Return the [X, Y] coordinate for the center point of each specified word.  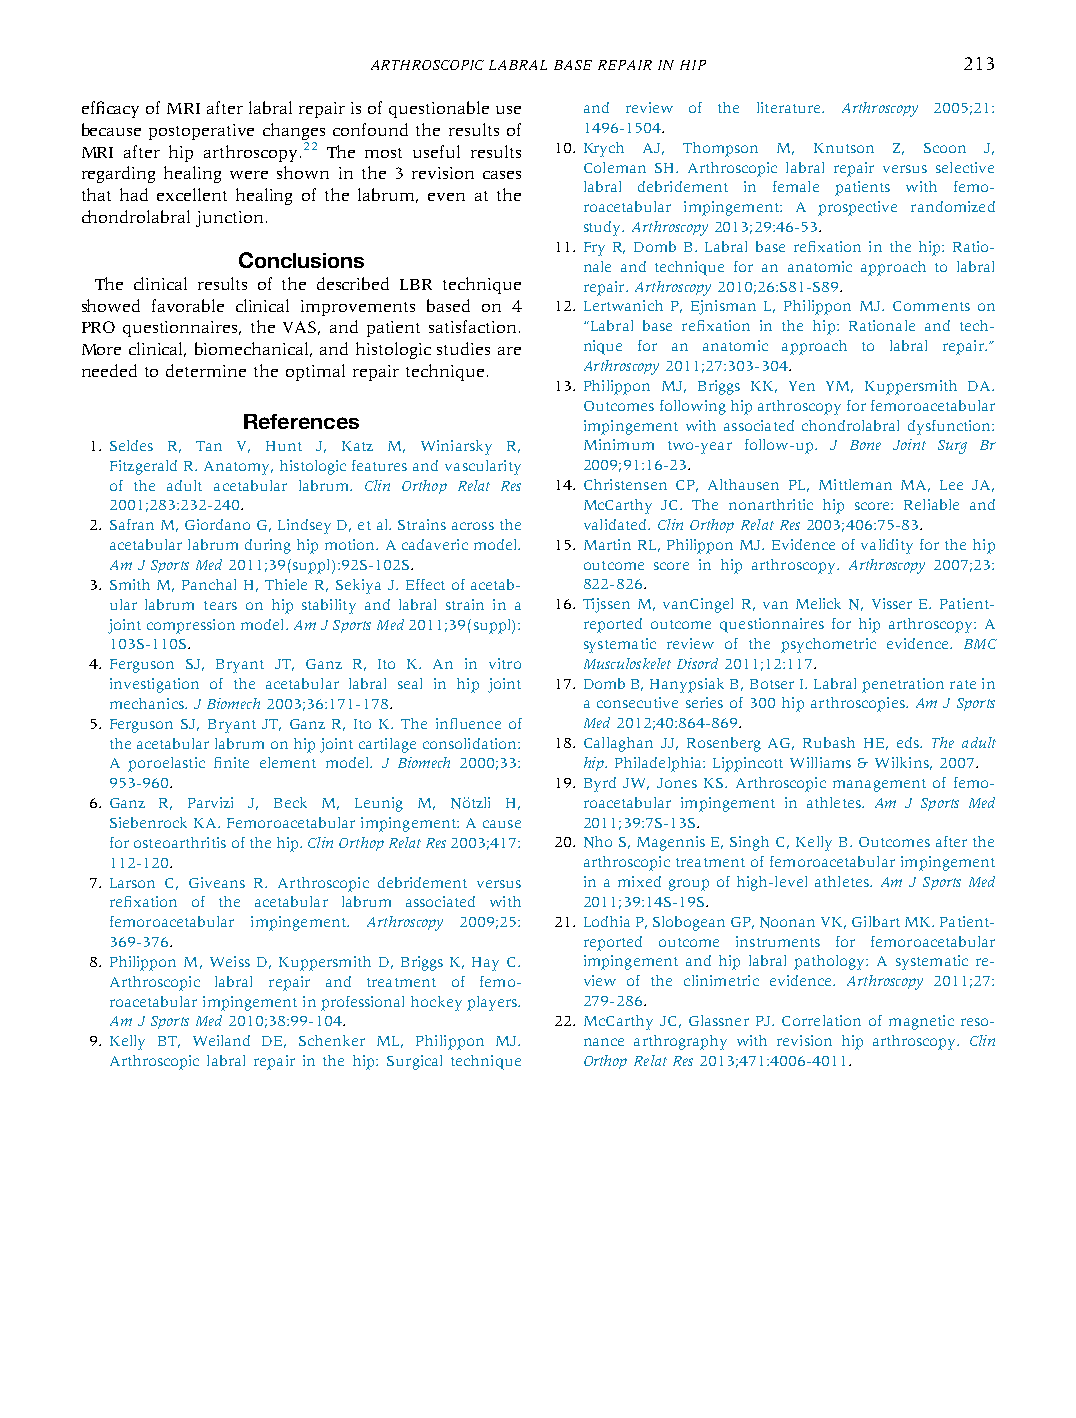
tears [220, 605]
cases [502, 175]
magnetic [921, 1022]
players [493, 1003]
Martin [607, 544]
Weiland [221, 1040]
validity [887, 546]
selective [965, 167]
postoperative [201, 132]
